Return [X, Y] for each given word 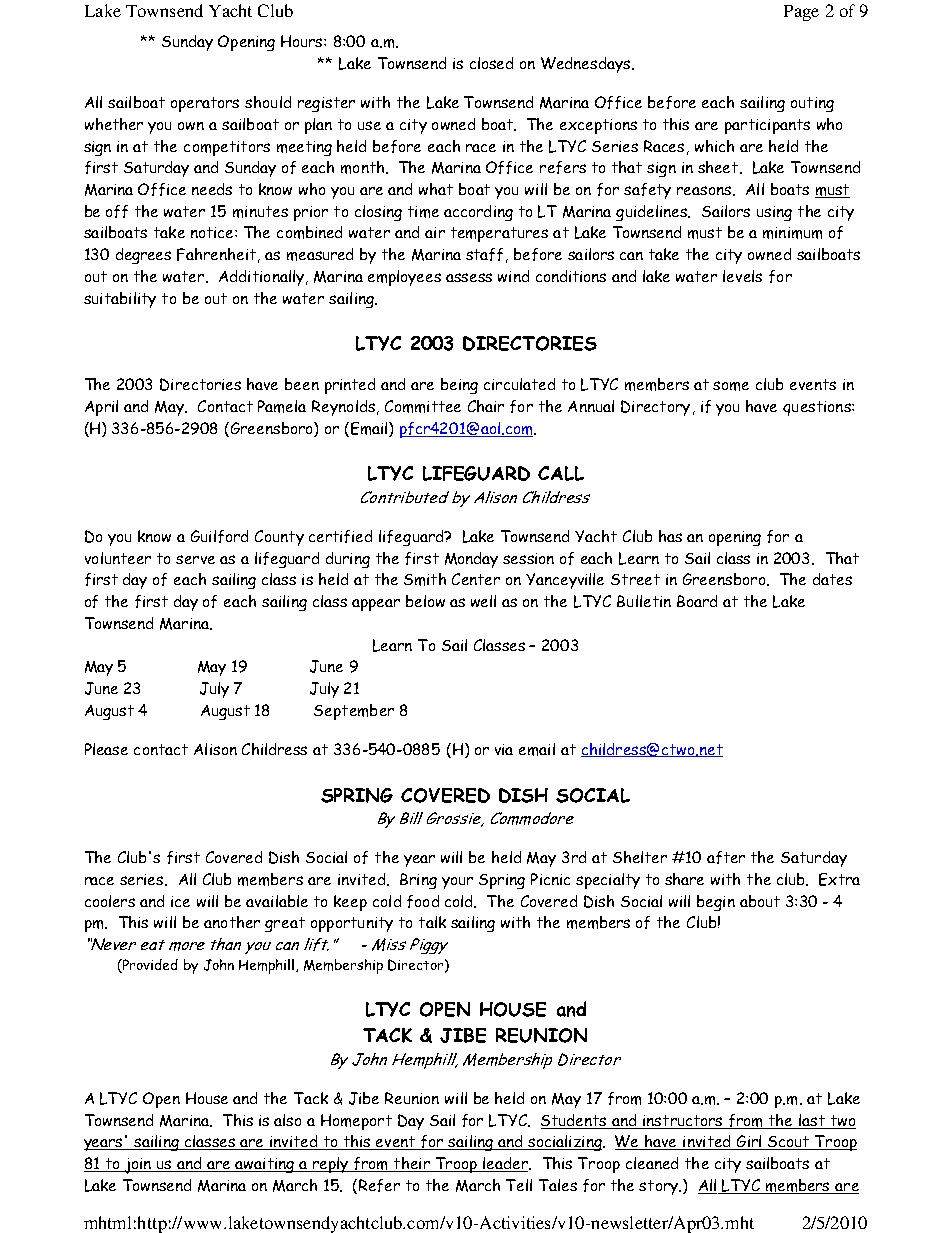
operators [205, 104]
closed [491, 63]
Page [801, 13]
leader [505, 1164]
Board [697, 601]
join [138, 1166]
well [483, 601]
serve [195, 559]
